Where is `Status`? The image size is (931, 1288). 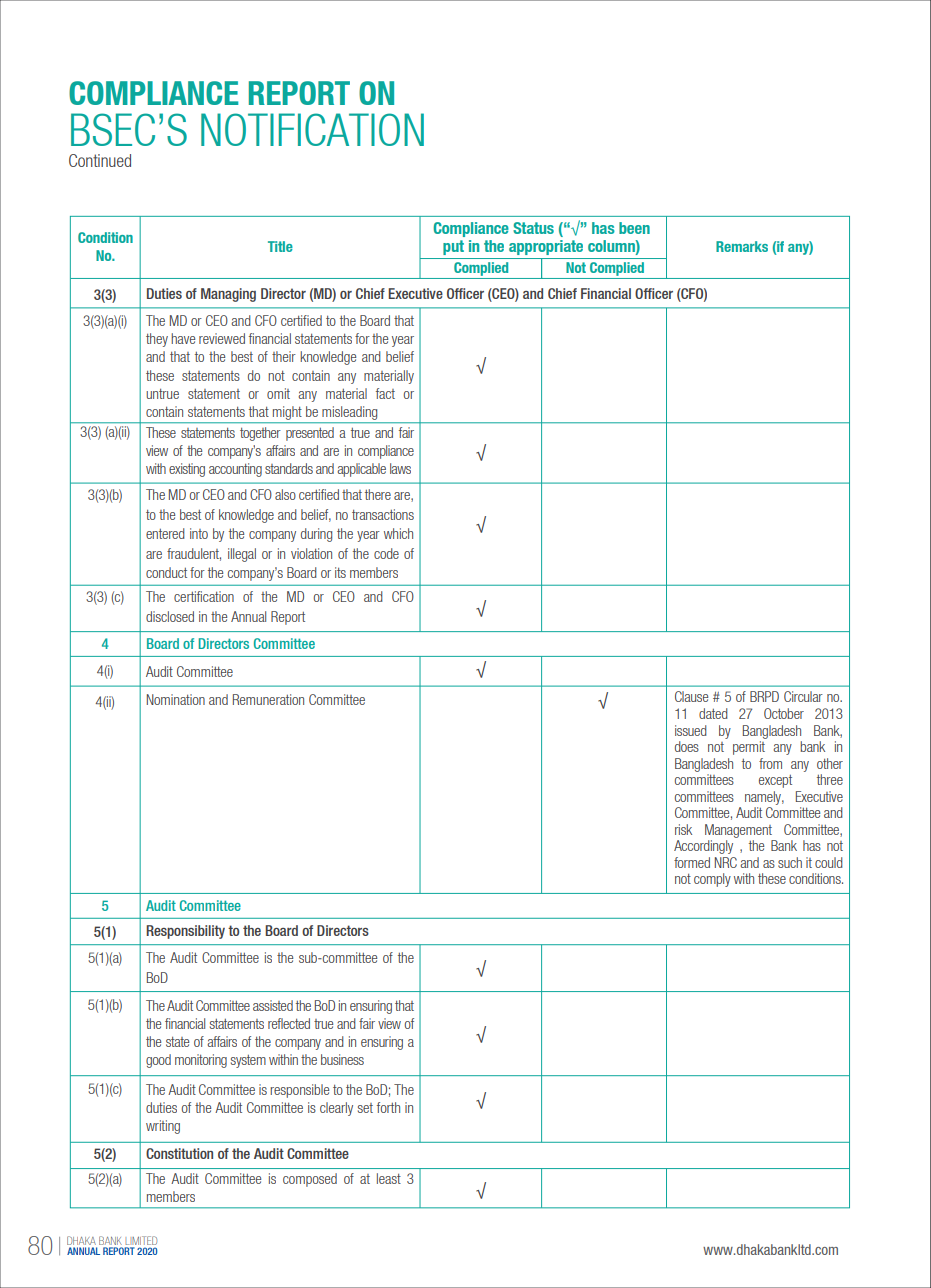 Status is located at coordinates (533, 228).
